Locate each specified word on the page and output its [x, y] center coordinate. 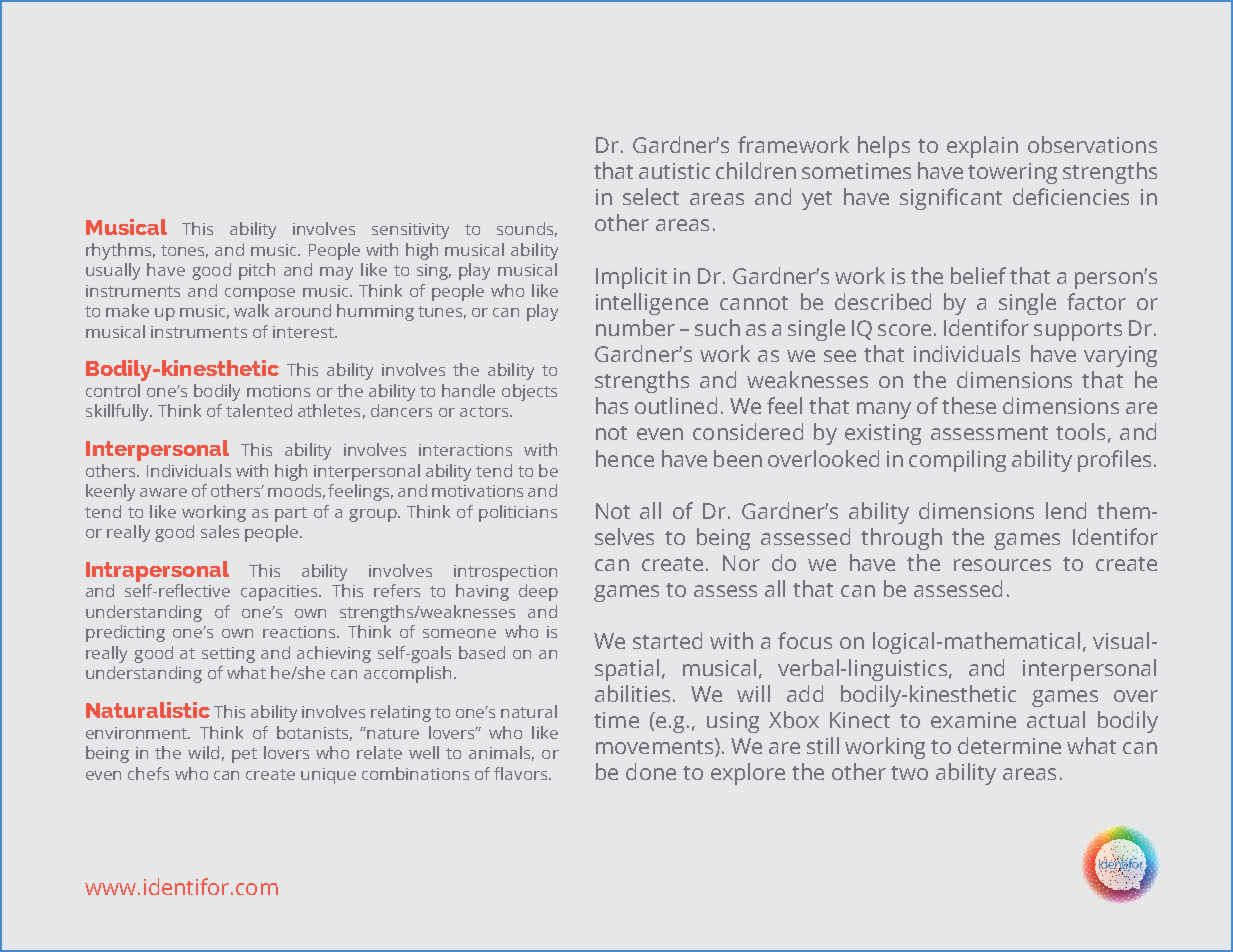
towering [1012, 173]
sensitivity [410, 231]
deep [538, 592]
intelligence [652, 304]
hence [625, 458]
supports [1078, 331]
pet [244, 755]
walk [251, 310]
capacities [281, 593]
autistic [674, 171]
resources [1002, 565]
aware [163, 492]
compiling [957, 461]
